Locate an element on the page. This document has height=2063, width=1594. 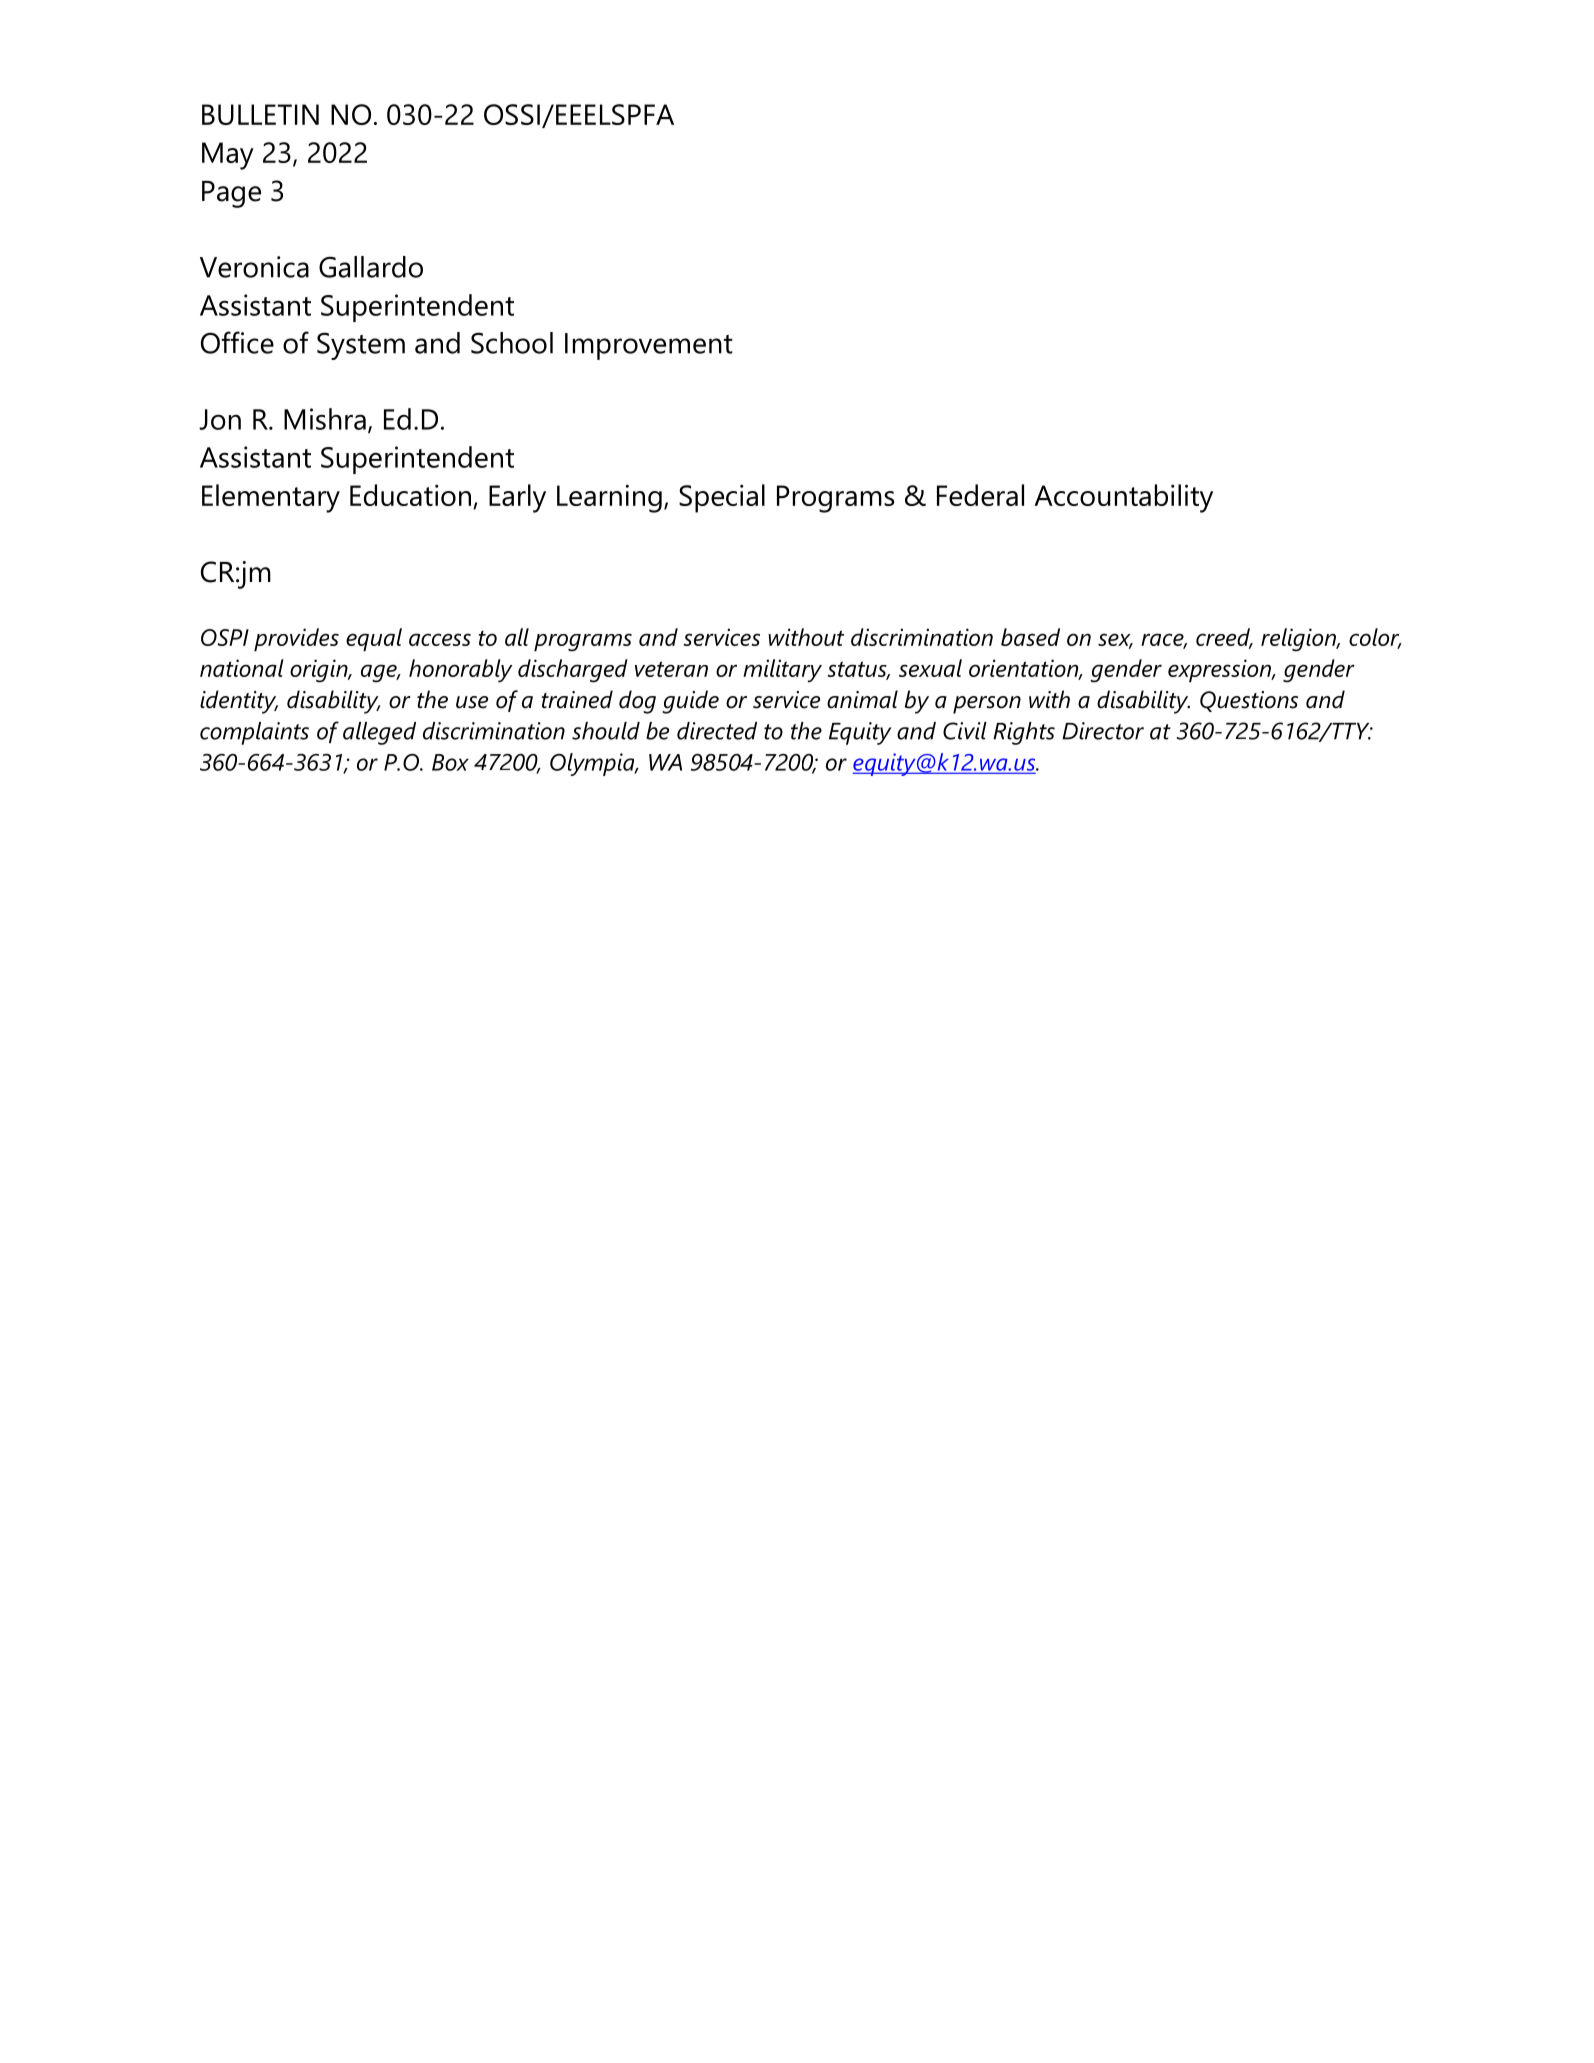
May is located at coordinates (228, 156).
